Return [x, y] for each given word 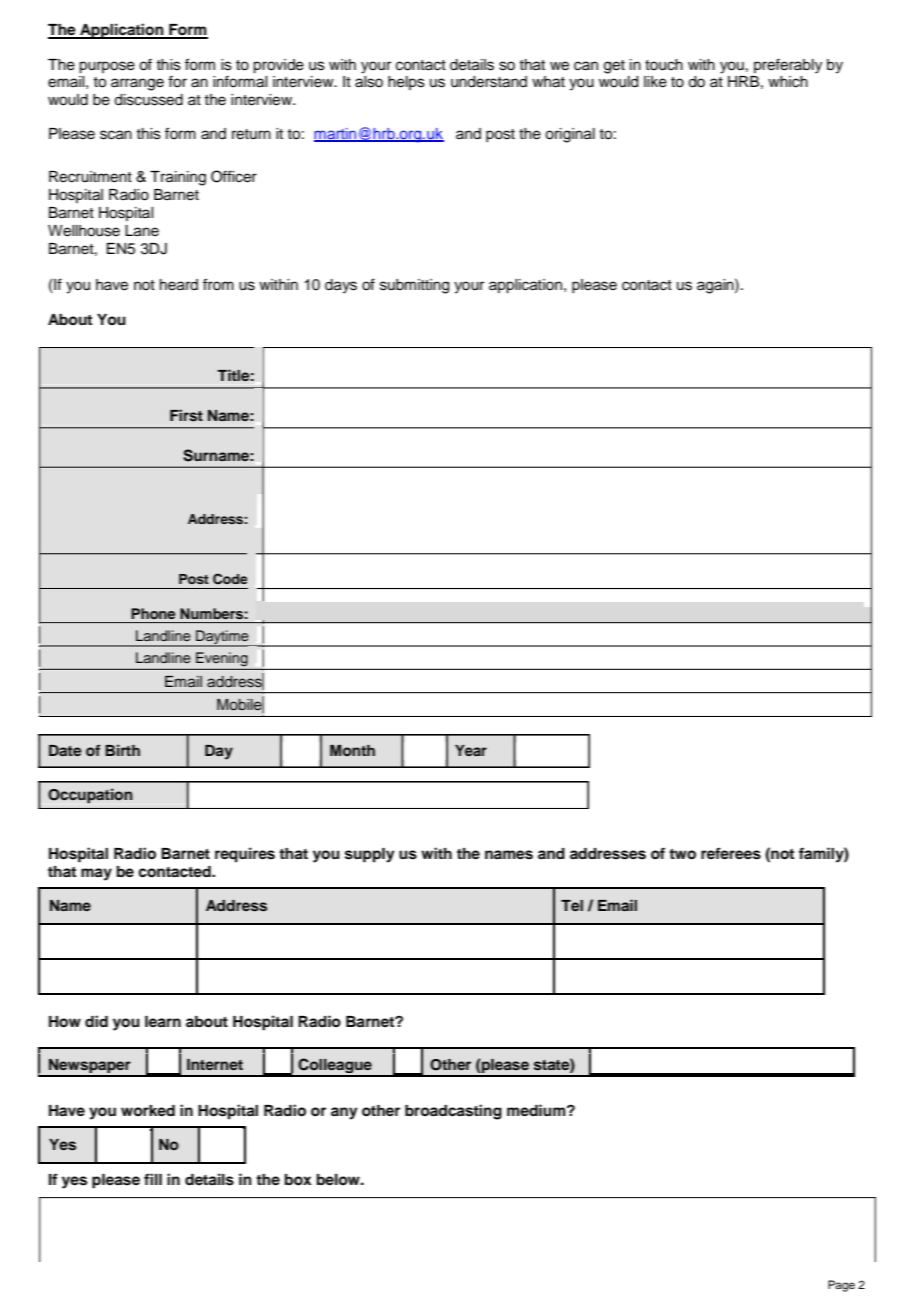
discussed [148, 100]
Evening [222, 659]
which [788, 82]
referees [731, 853]
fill [153, 1179]
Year [471, 750]
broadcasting [453, 1112]
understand [489, 82]
